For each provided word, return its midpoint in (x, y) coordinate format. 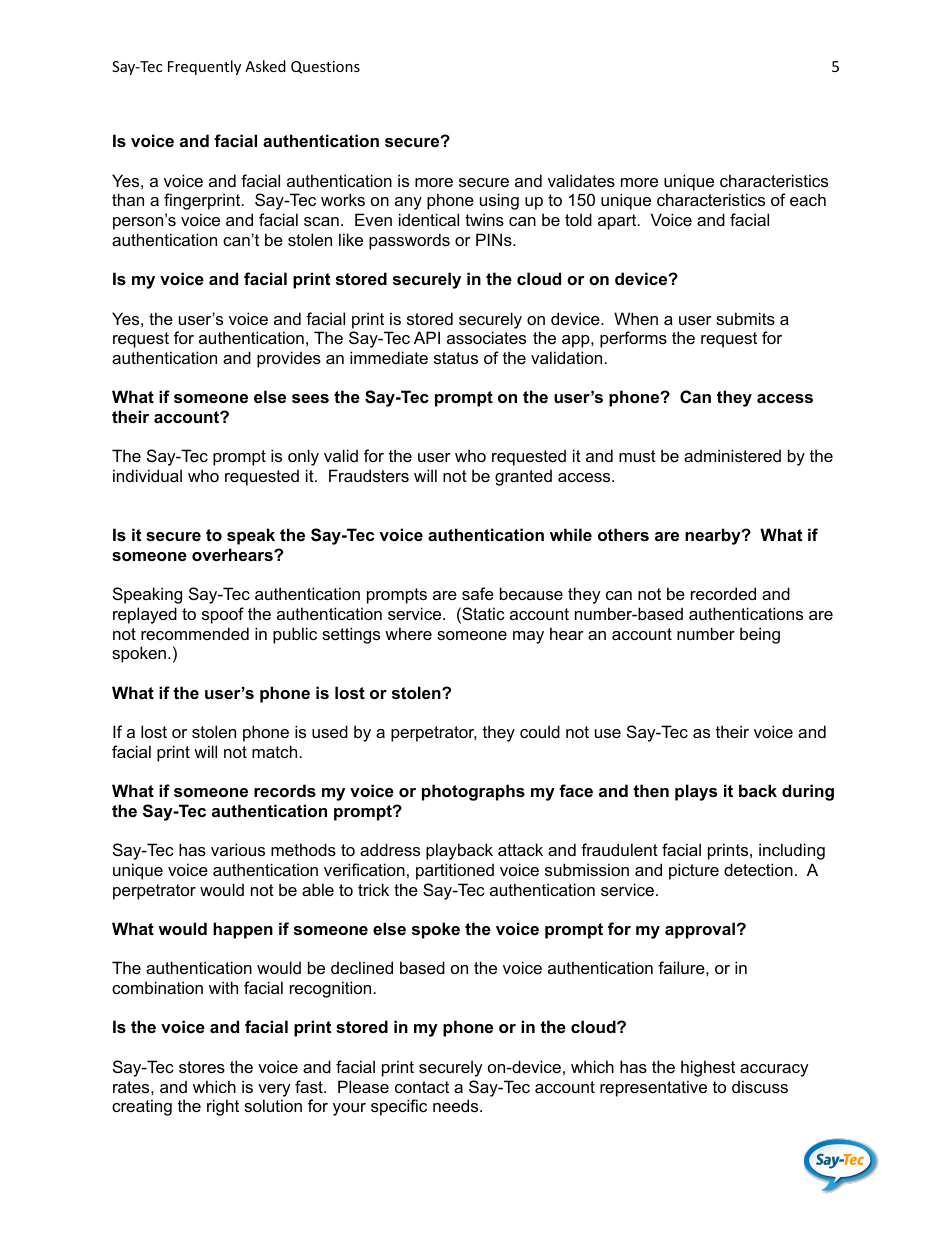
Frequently (204, 67)
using (499, 201)
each (808, 199)
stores (202, 1067)
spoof (223, 615)
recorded (723, 593)
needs (457, 1105)
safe (478, 593)
